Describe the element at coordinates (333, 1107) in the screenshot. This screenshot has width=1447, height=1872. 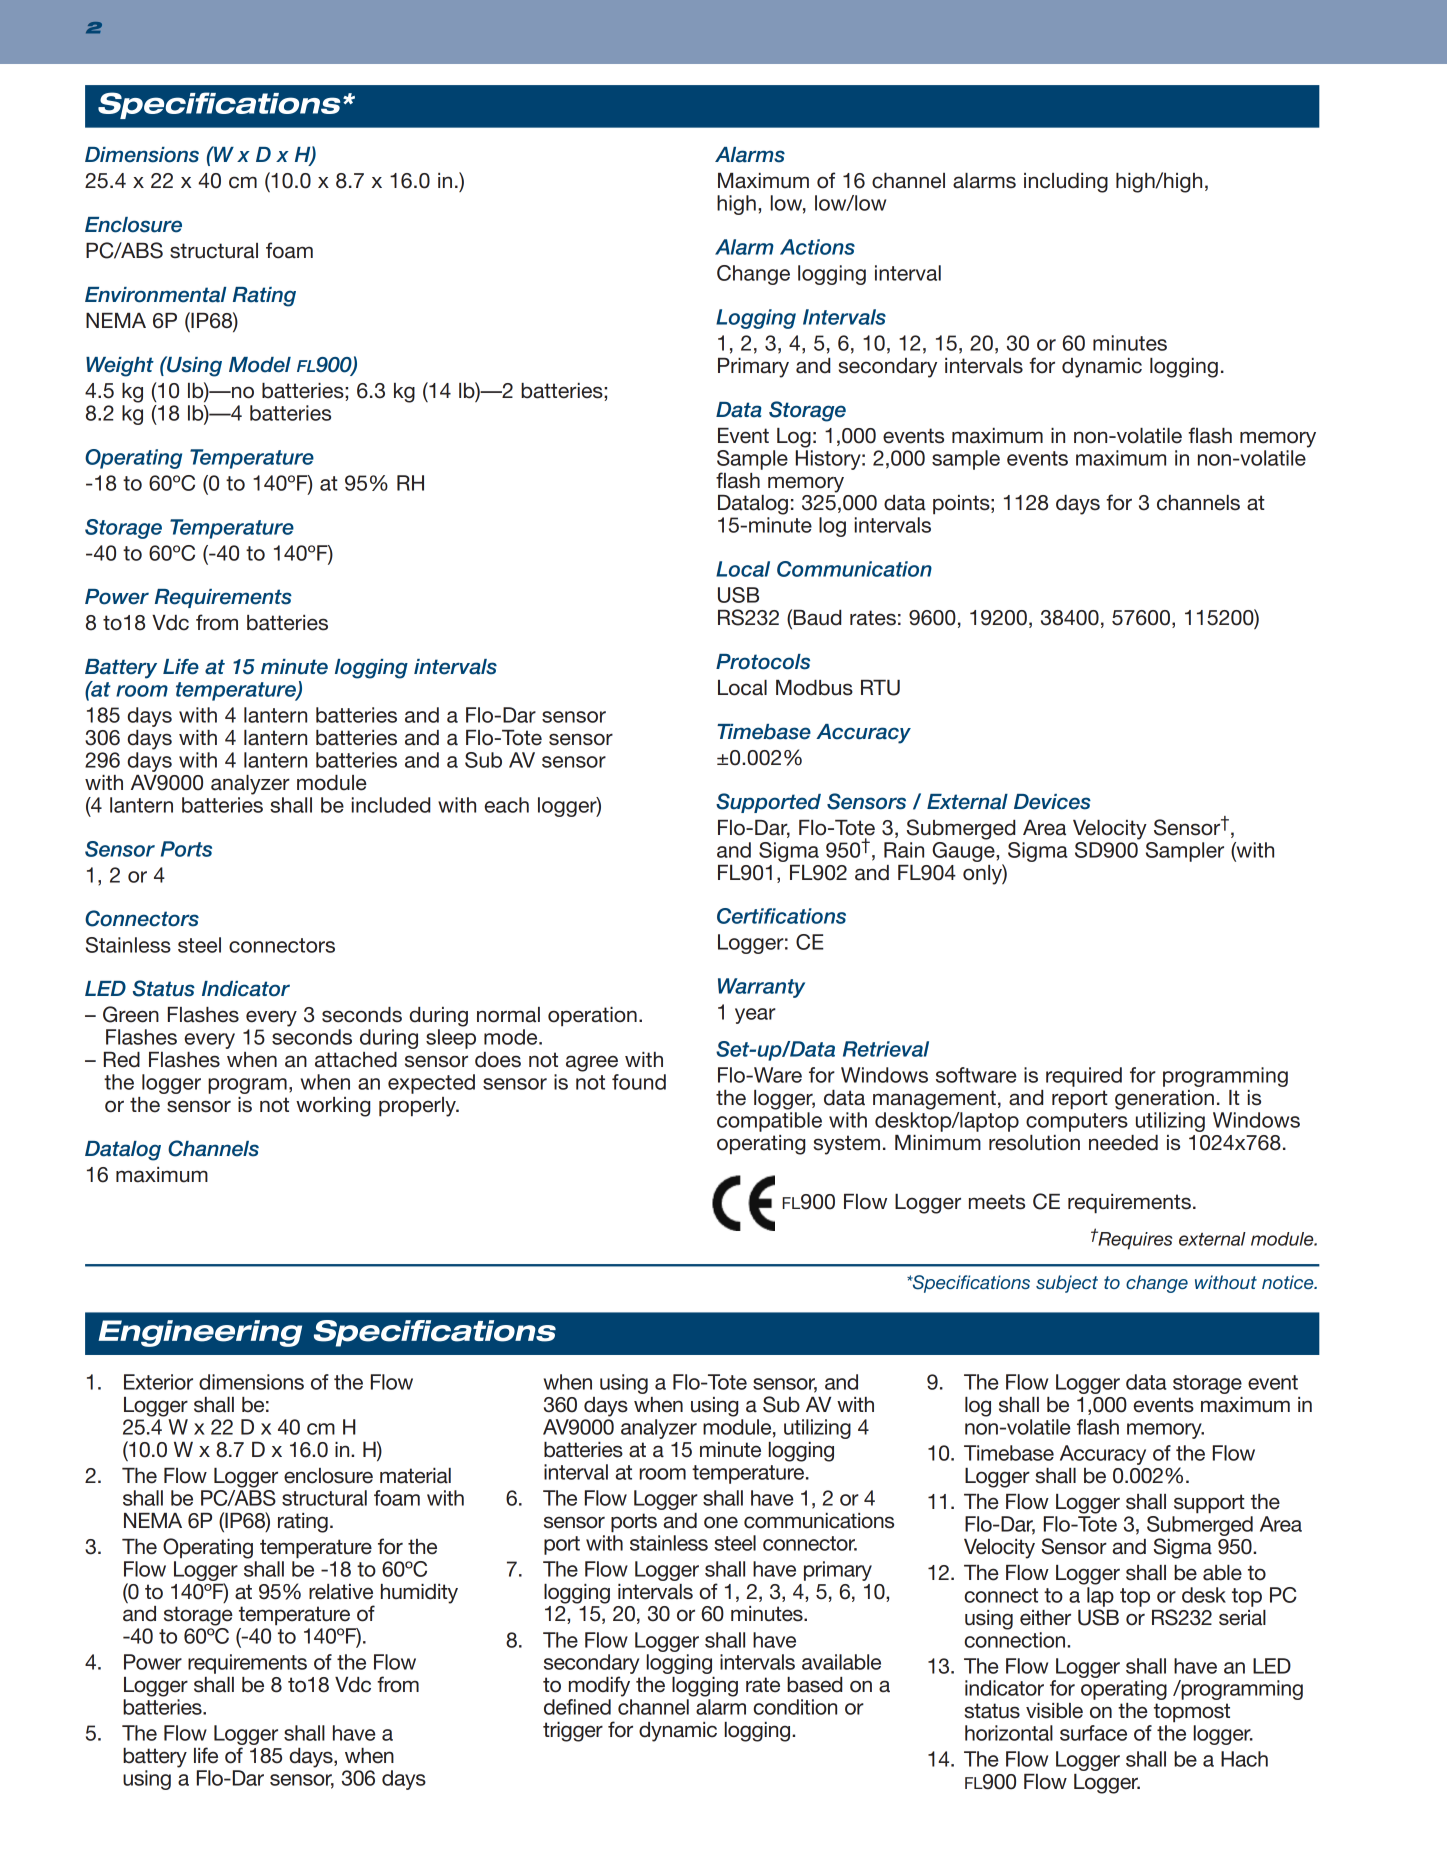
I see `working` at that location.
